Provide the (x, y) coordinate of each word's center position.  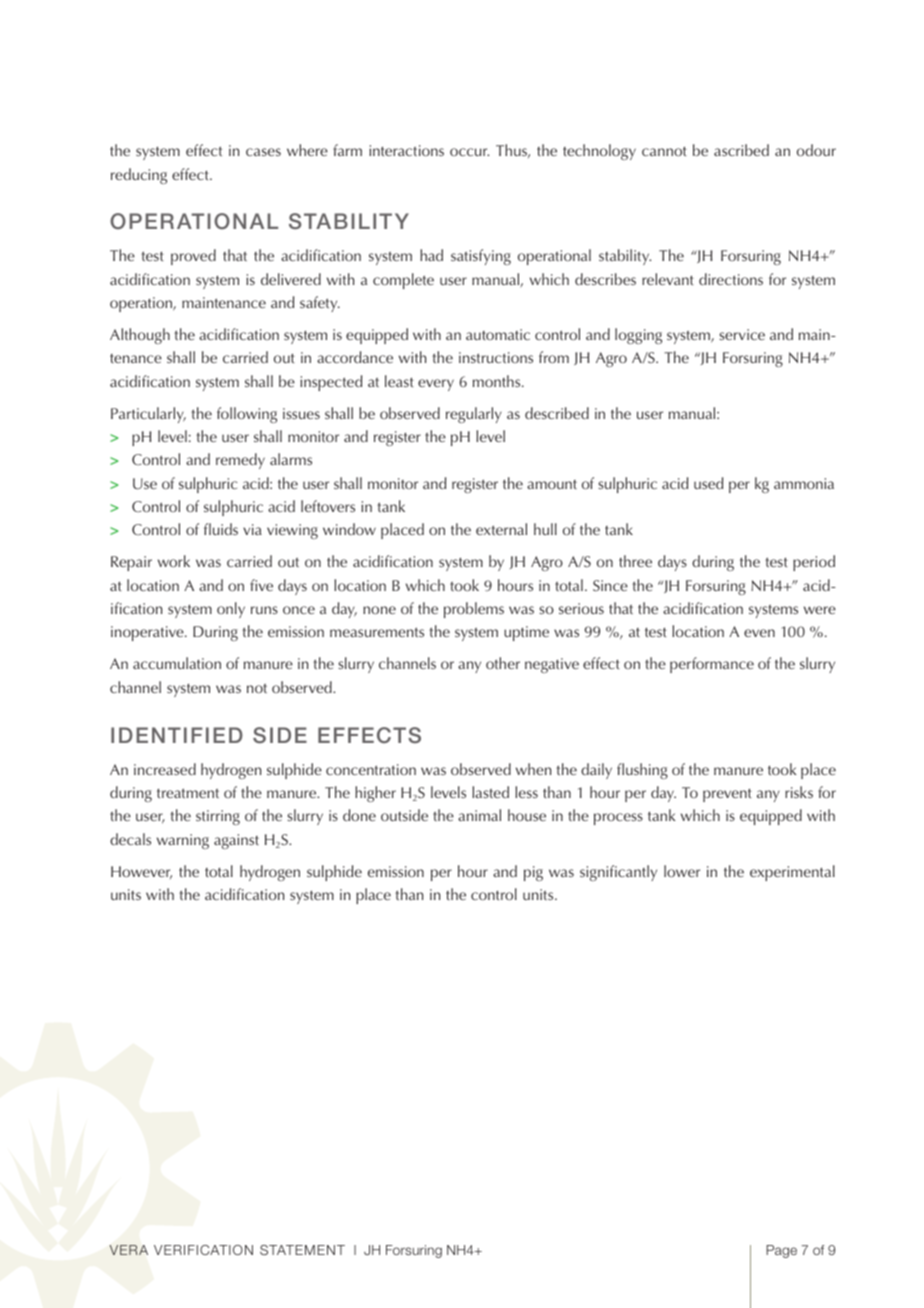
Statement (302, 1250)
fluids (221, 529)
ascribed (741, 150)
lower (682, 871)
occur (469, 152)
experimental (792, 873)
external (501, 529)
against (236, 841)
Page (781, 1251)
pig (533, 873)
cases (263, 152)
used (708, 483)
